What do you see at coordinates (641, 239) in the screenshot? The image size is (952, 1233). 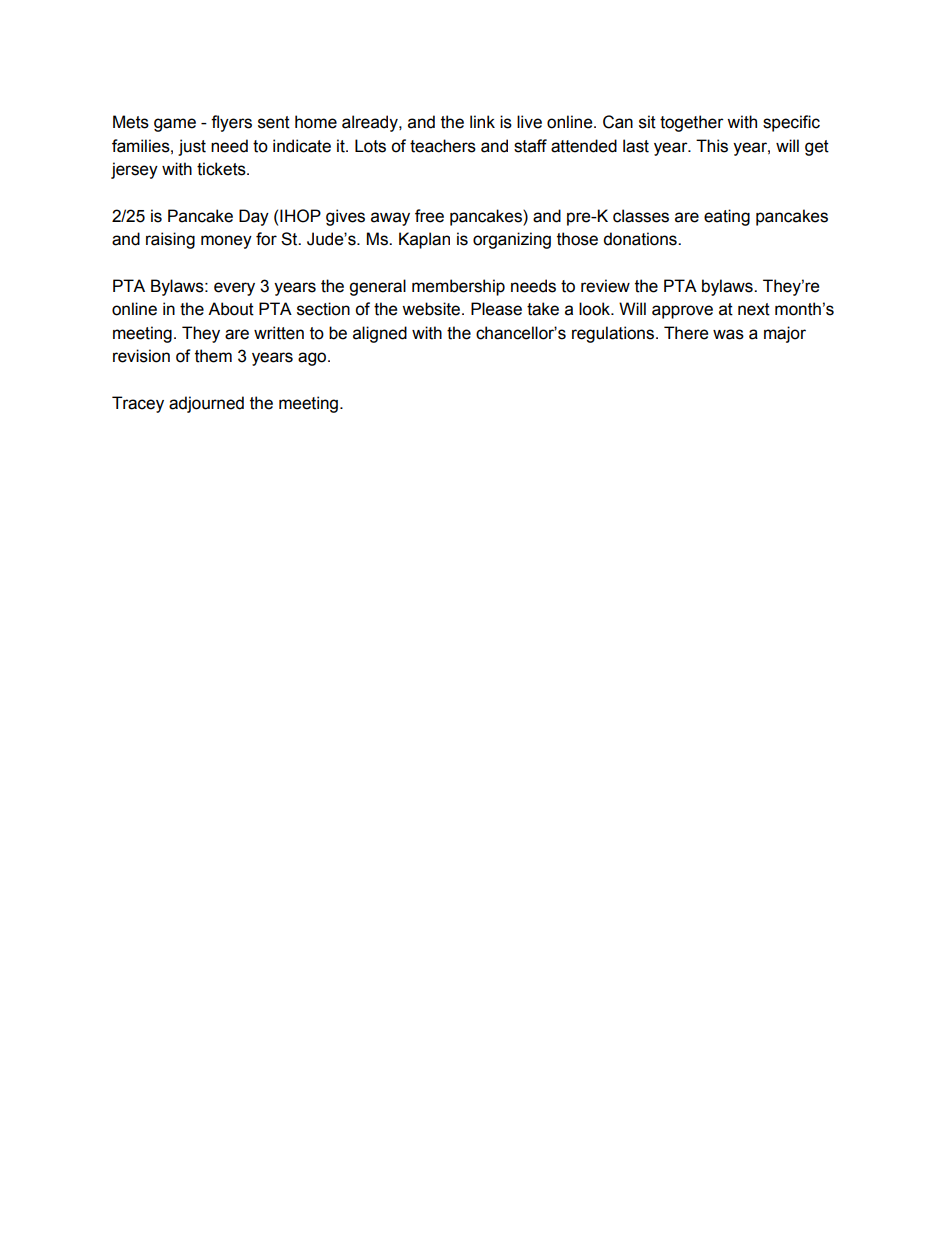 I see `donations` at bounding box center [641, 239].
